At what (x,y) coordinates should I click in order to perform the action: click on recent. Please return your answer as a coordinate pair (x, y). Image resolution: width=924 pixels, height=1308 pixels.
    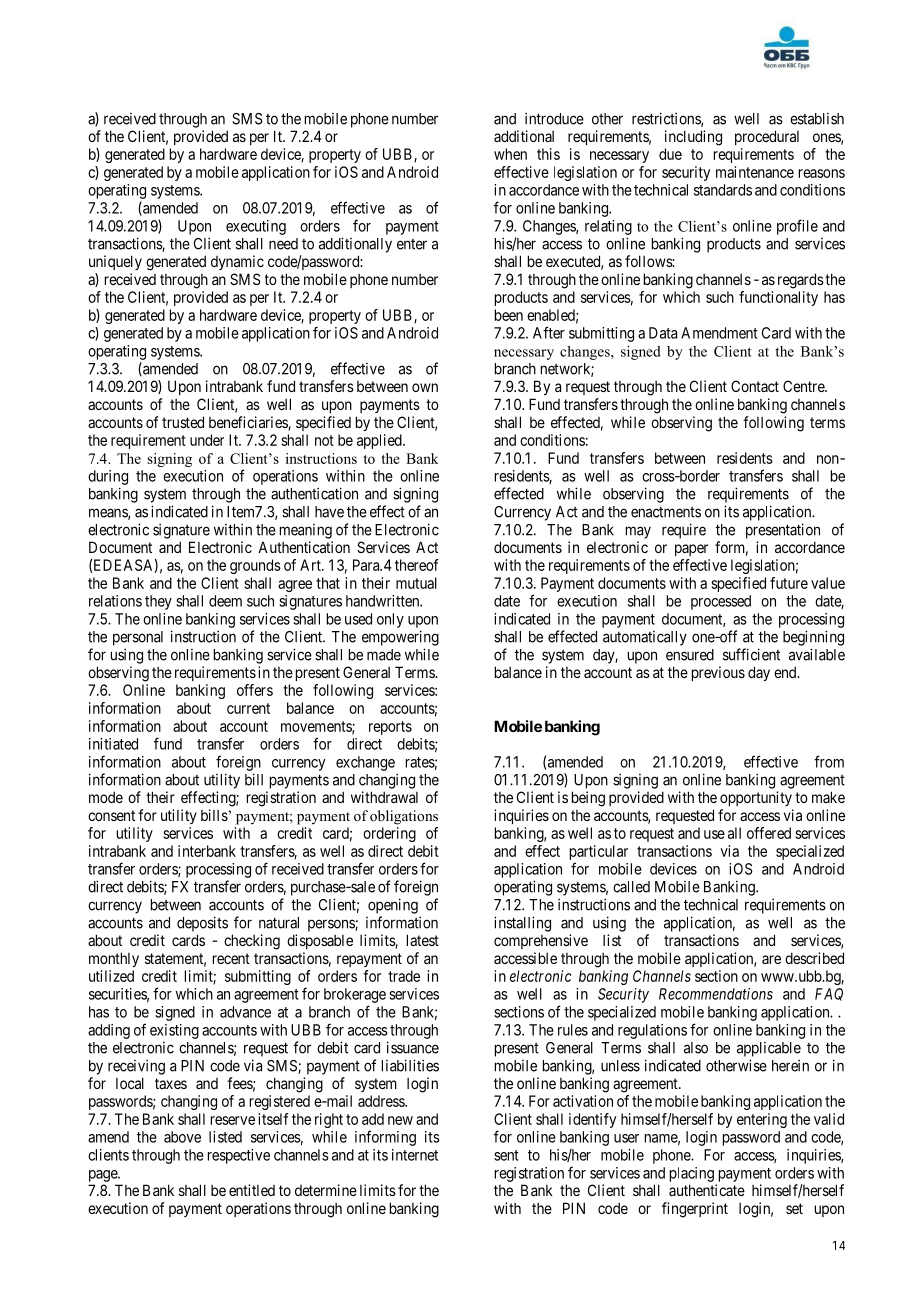
    Looking at the image, I should click on (231, 958).
